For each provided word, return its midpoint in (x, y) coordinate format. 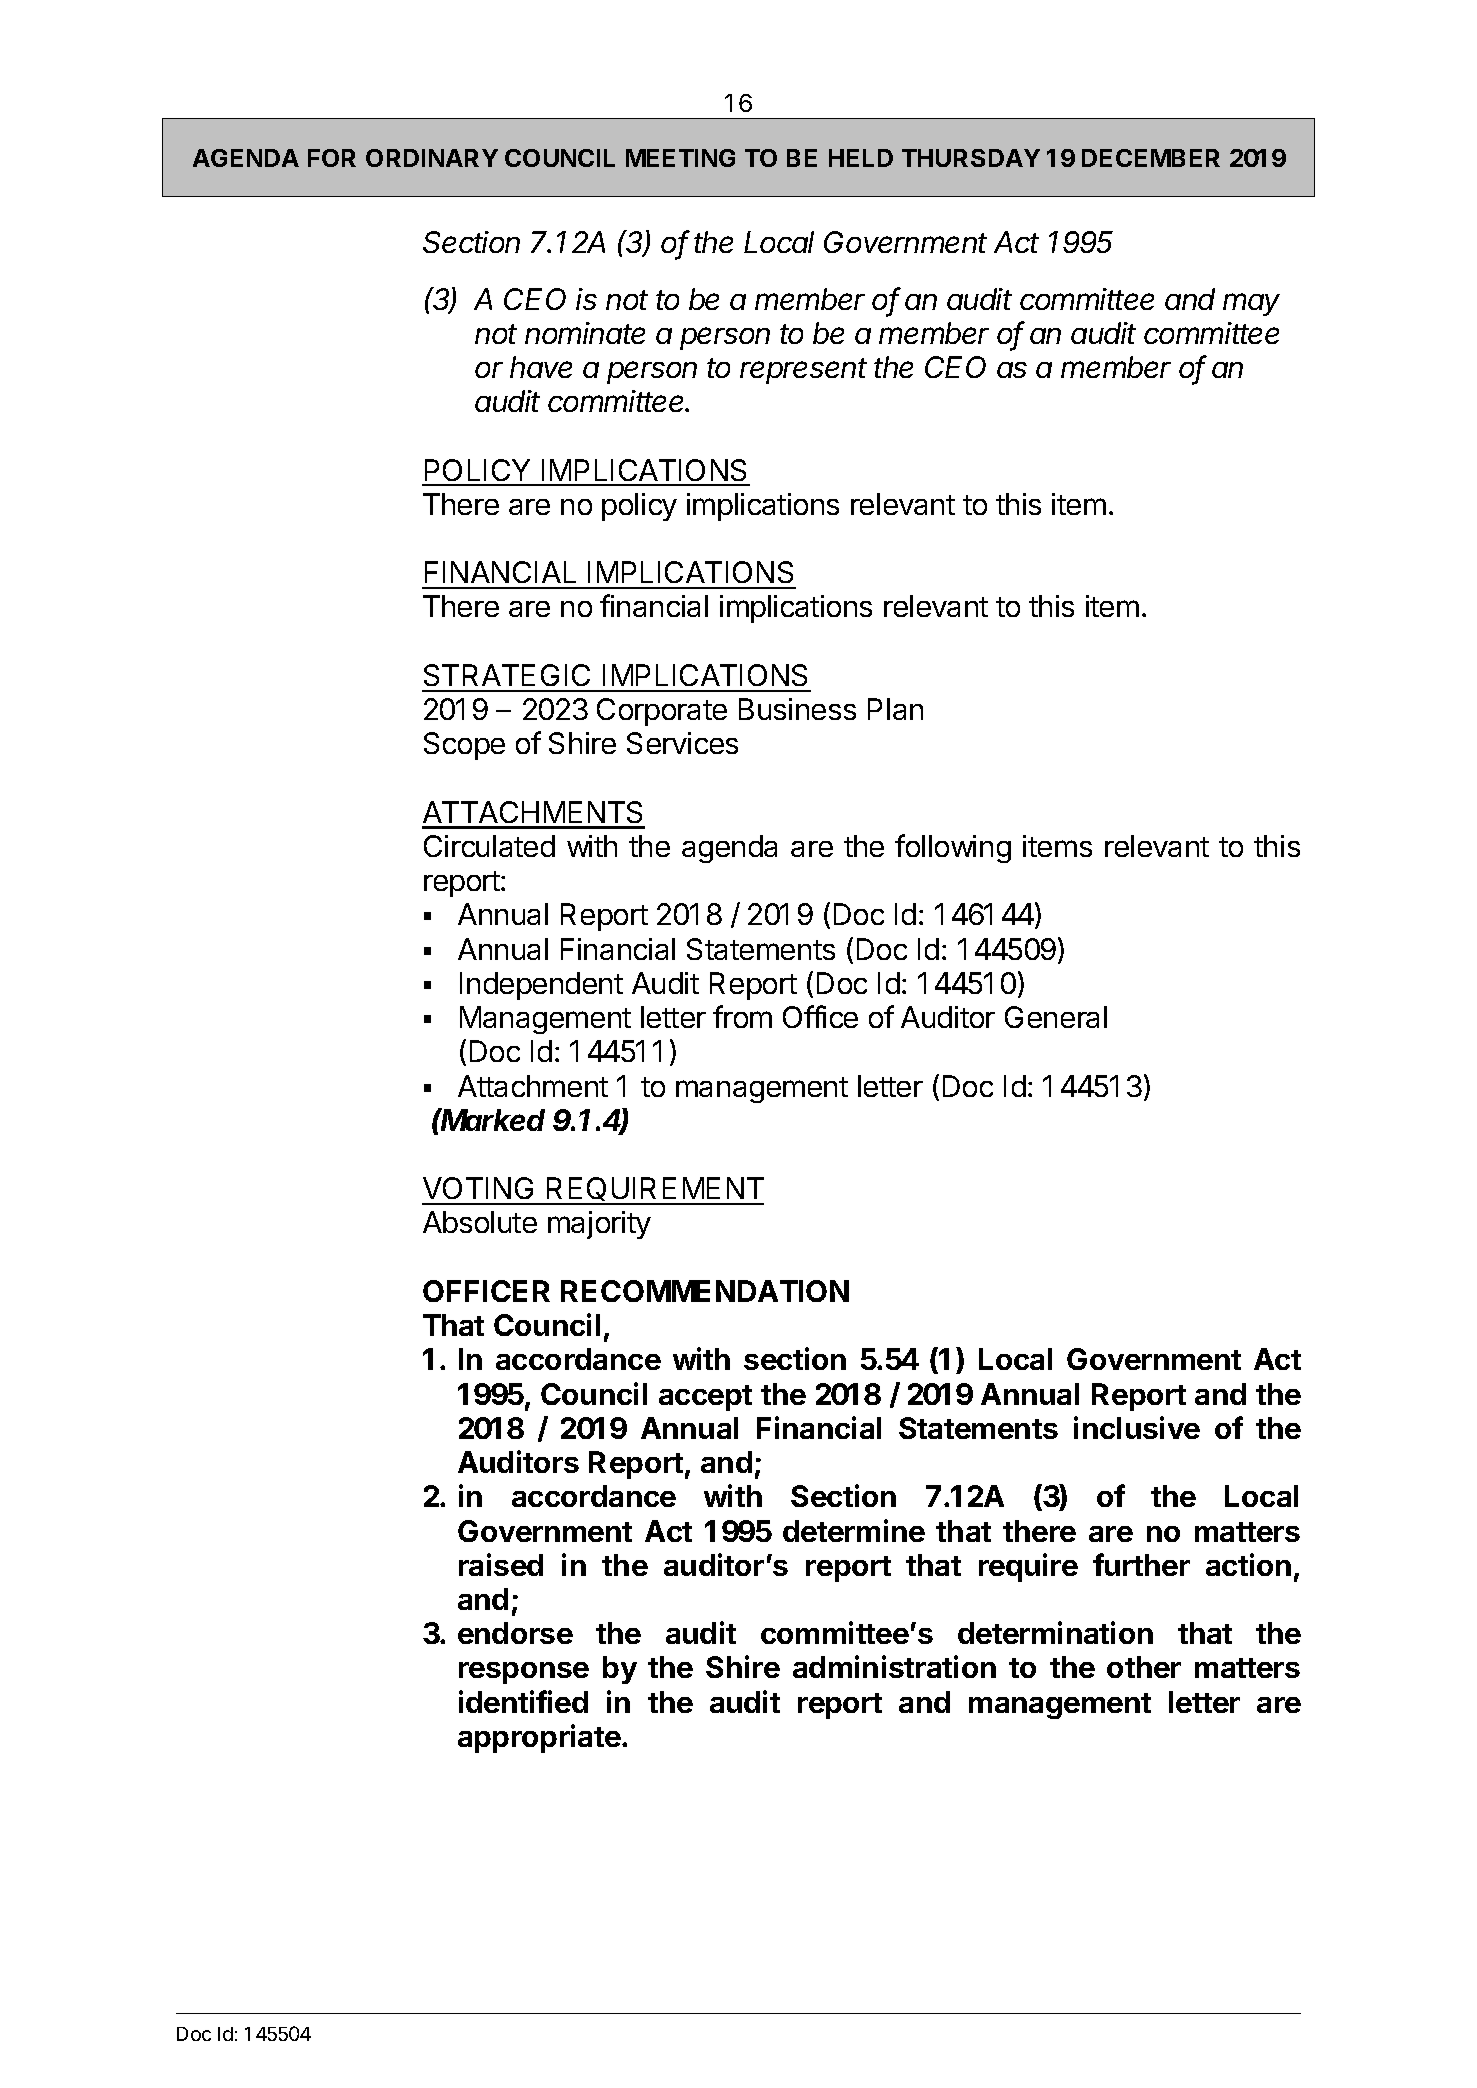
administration (894, 1666)
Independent (541, 986)
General (1056, 1017)
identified (523, 1701)
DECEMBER (1151, 158)
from (742, 1016)
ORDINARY (432, 158)
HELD (861, 158)
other (1144, 1667)
